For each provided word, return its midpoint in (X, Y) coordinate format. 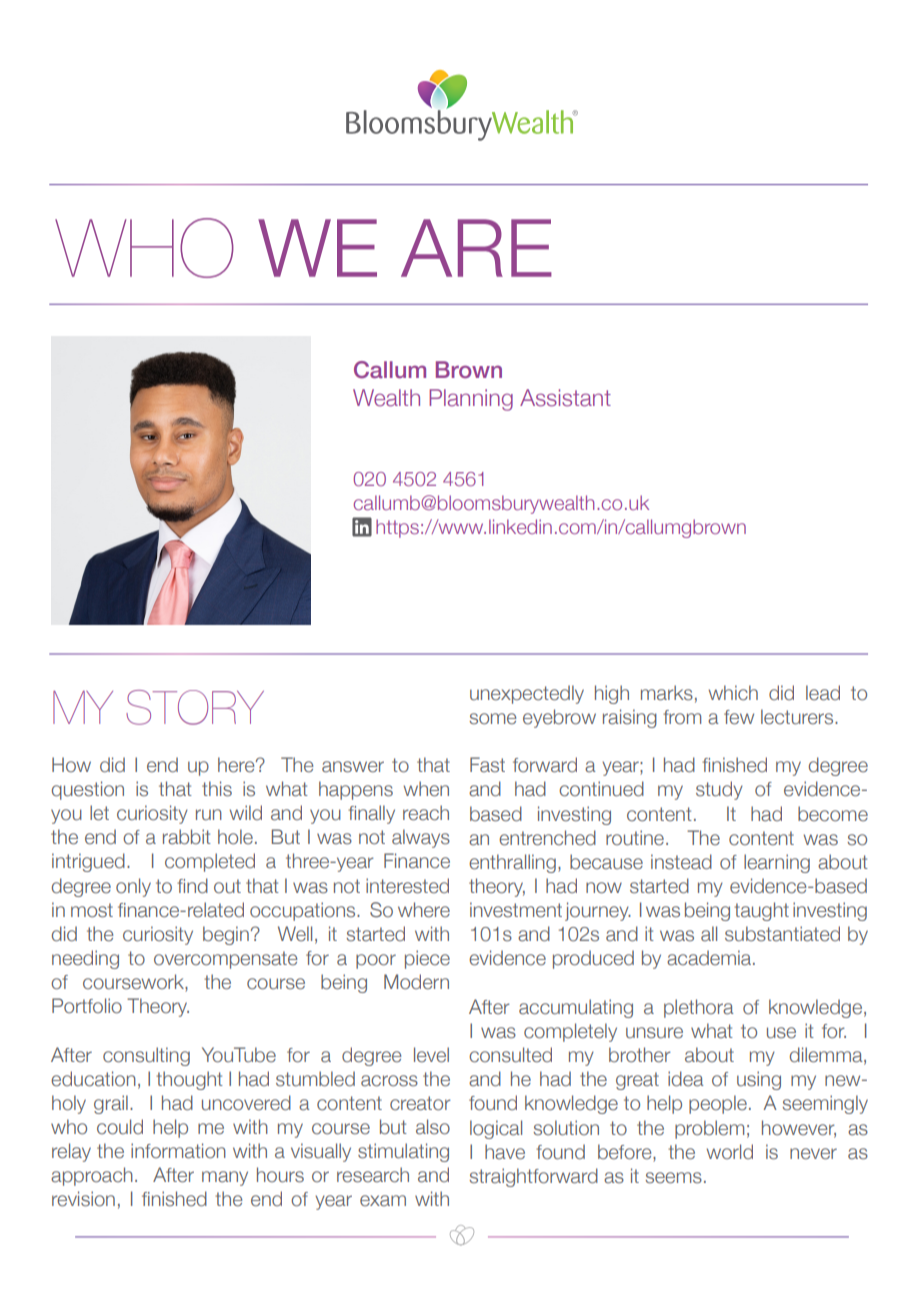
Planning (471, 400)
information (178, 1151)
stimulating (403, 1152)
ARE (476, 248)
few (739, 717)
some (492, 719)
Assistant (565, 398)
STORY (195, 707)
